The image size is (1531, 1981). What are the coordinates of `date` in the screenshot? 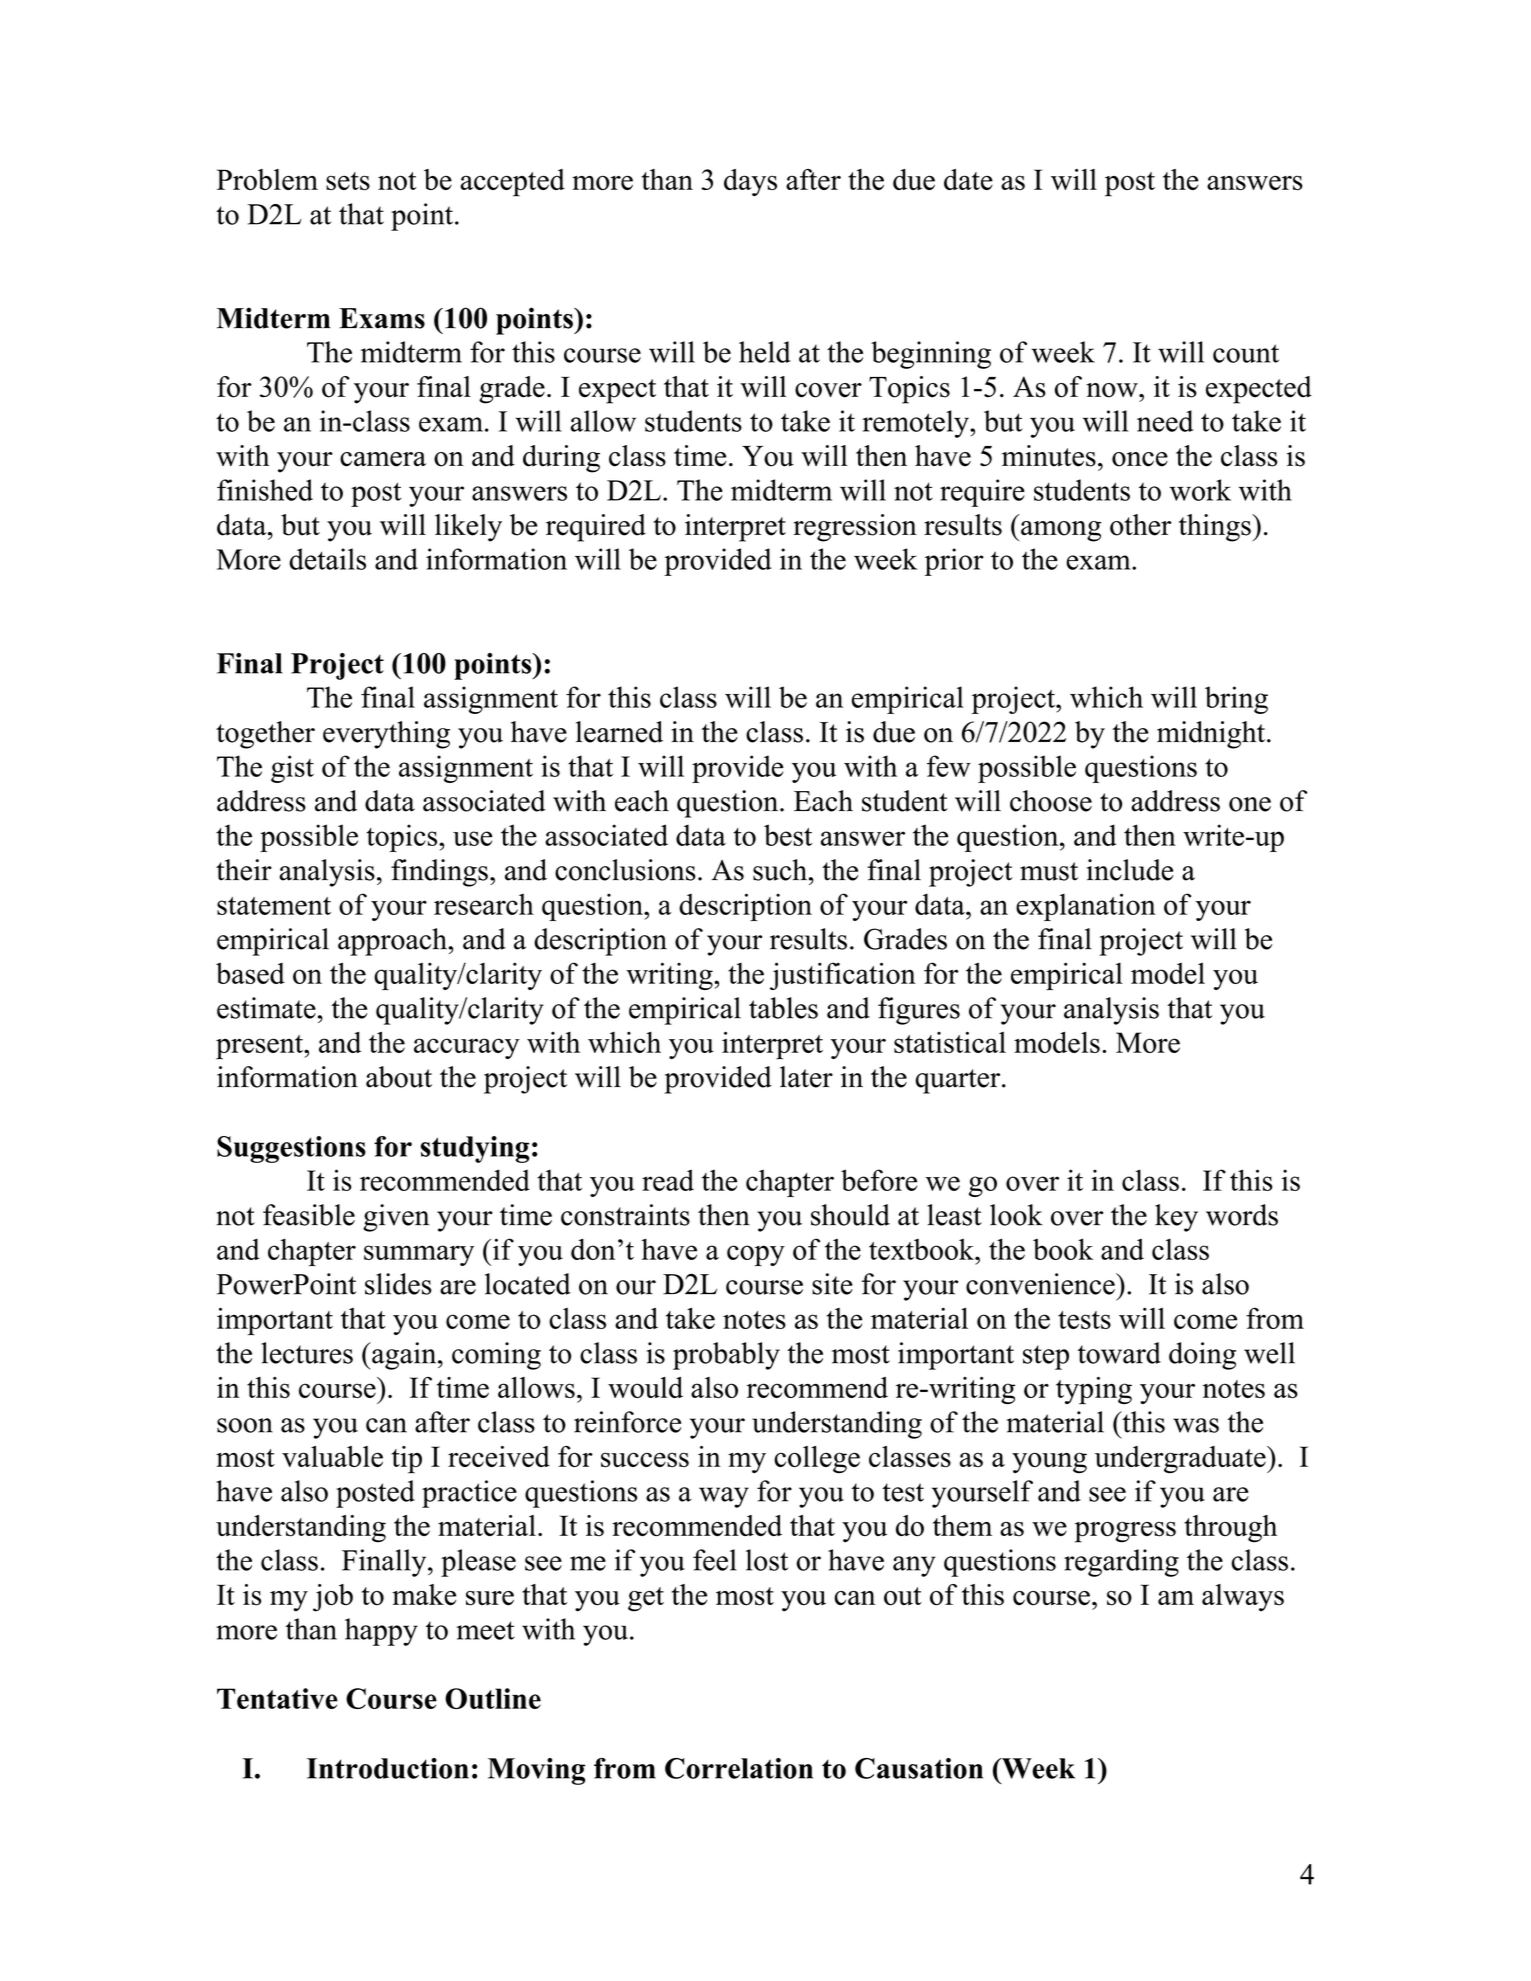 It's located at (968, 179).
